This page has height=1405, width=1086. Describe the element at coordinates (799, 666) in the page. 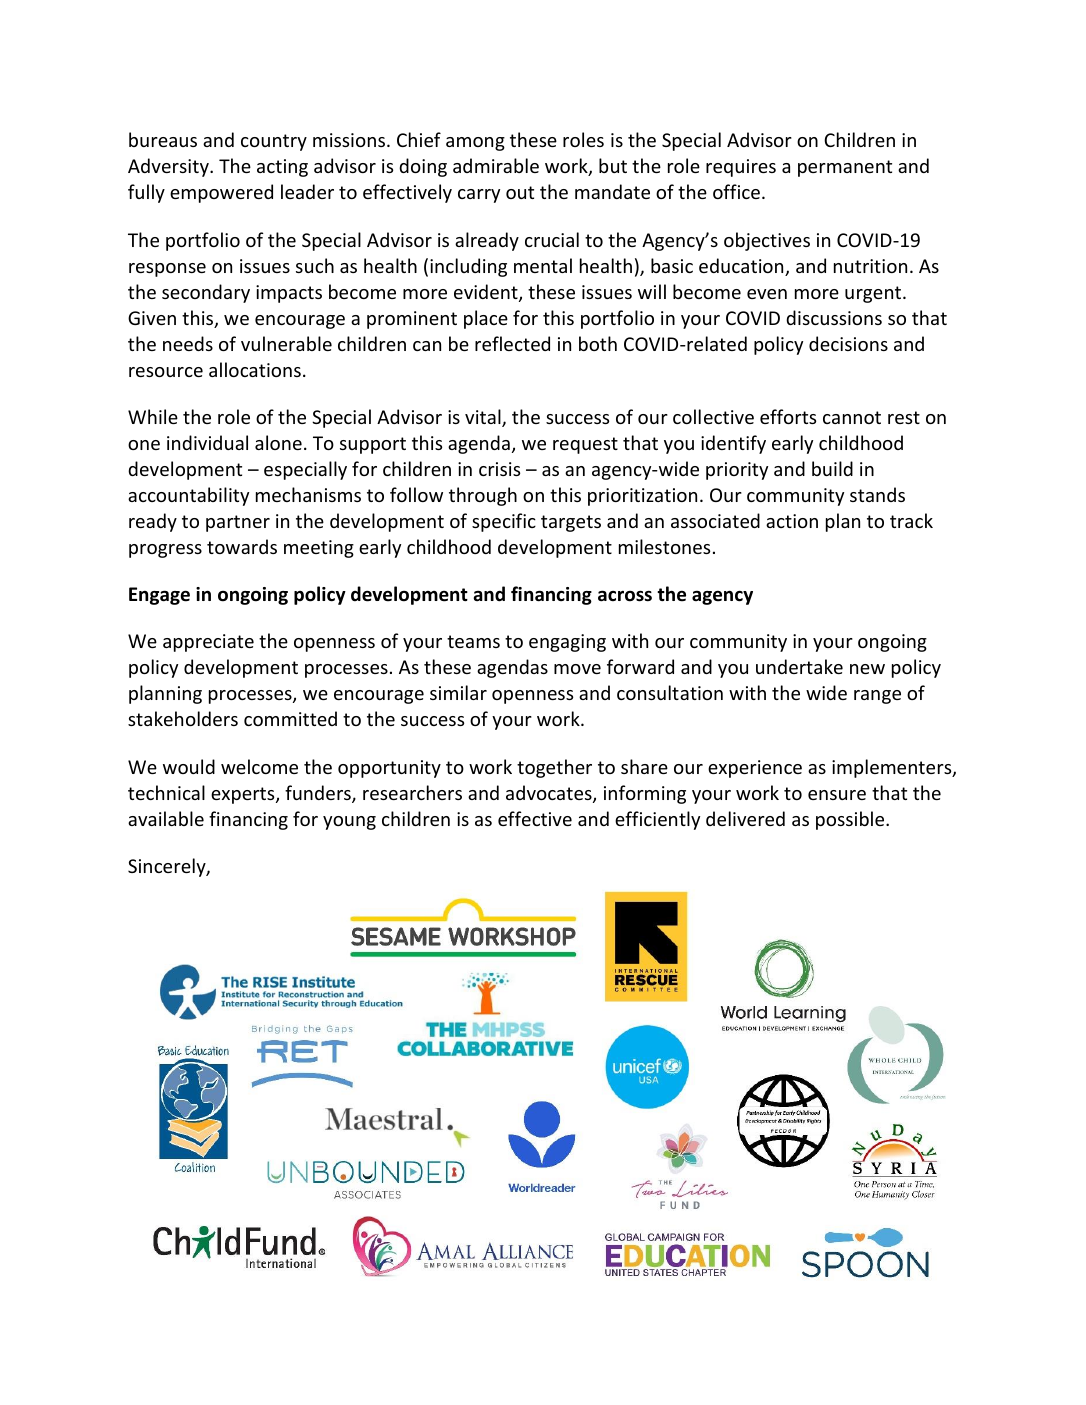

I see `undertake` at that location.
